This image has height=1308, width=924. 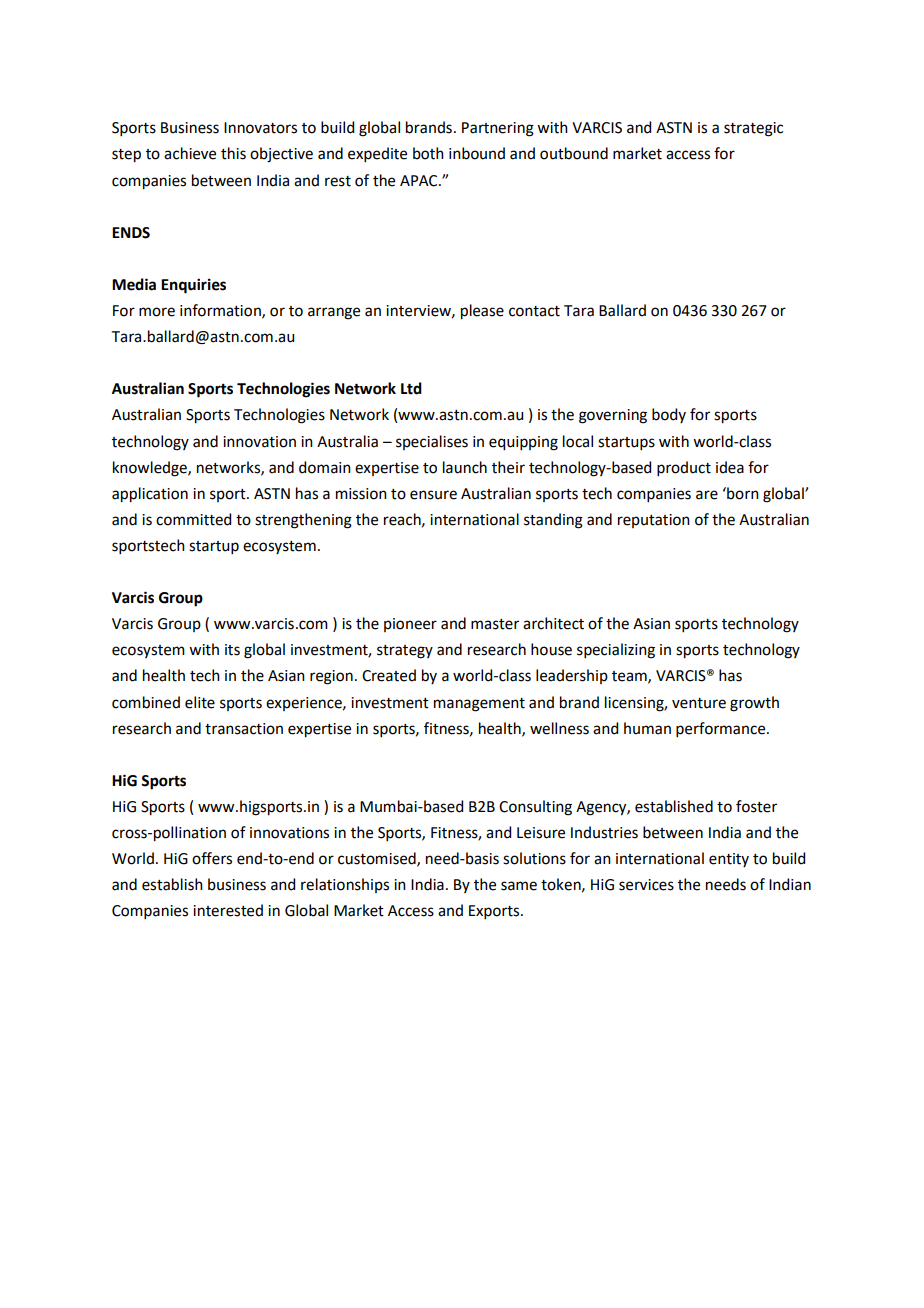 I want to click on management, so click(x=479, y=705).
